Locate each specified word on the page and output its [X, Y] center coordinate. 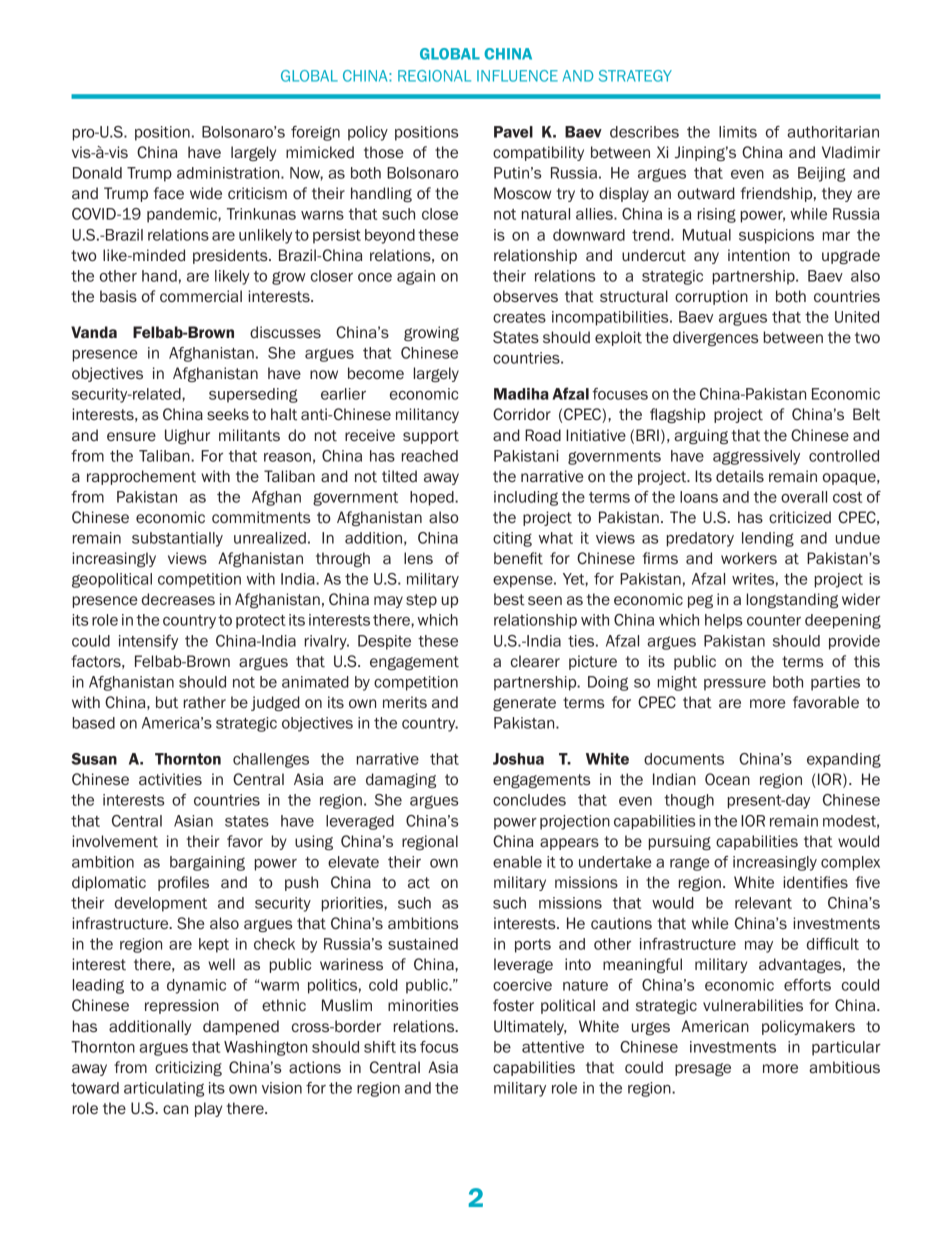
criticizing [188, 1068]
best [509, 599]
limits [738, 132]
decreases [178, 599]
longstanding [792, 600]
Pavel [513, 132]
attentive [553, 1047]
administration [229, 173]
